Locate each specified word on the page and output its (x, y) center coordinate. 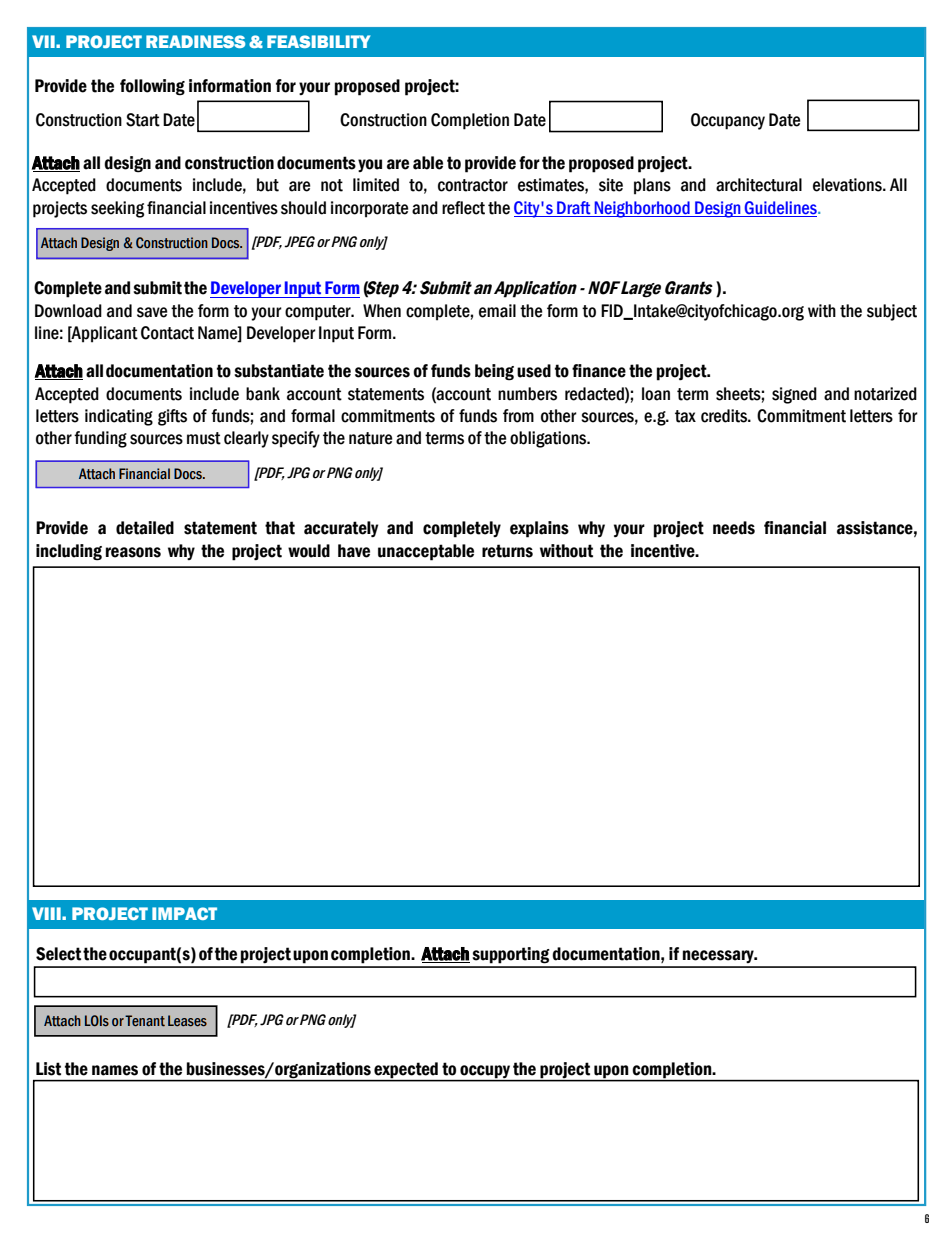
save (152, 312)
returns (507, 551)
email (497, 311)
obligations (549, 439)
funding (100, 439)
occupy (485, 1071)
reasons (133, 552)
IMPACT (184, 913)
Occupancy (728, 121)
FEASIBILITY (318, 41)
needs (734, 528)
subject (892, 312)
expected (406, 1070)
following (152, 87)
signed (794, 395)
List (48, 1069)
